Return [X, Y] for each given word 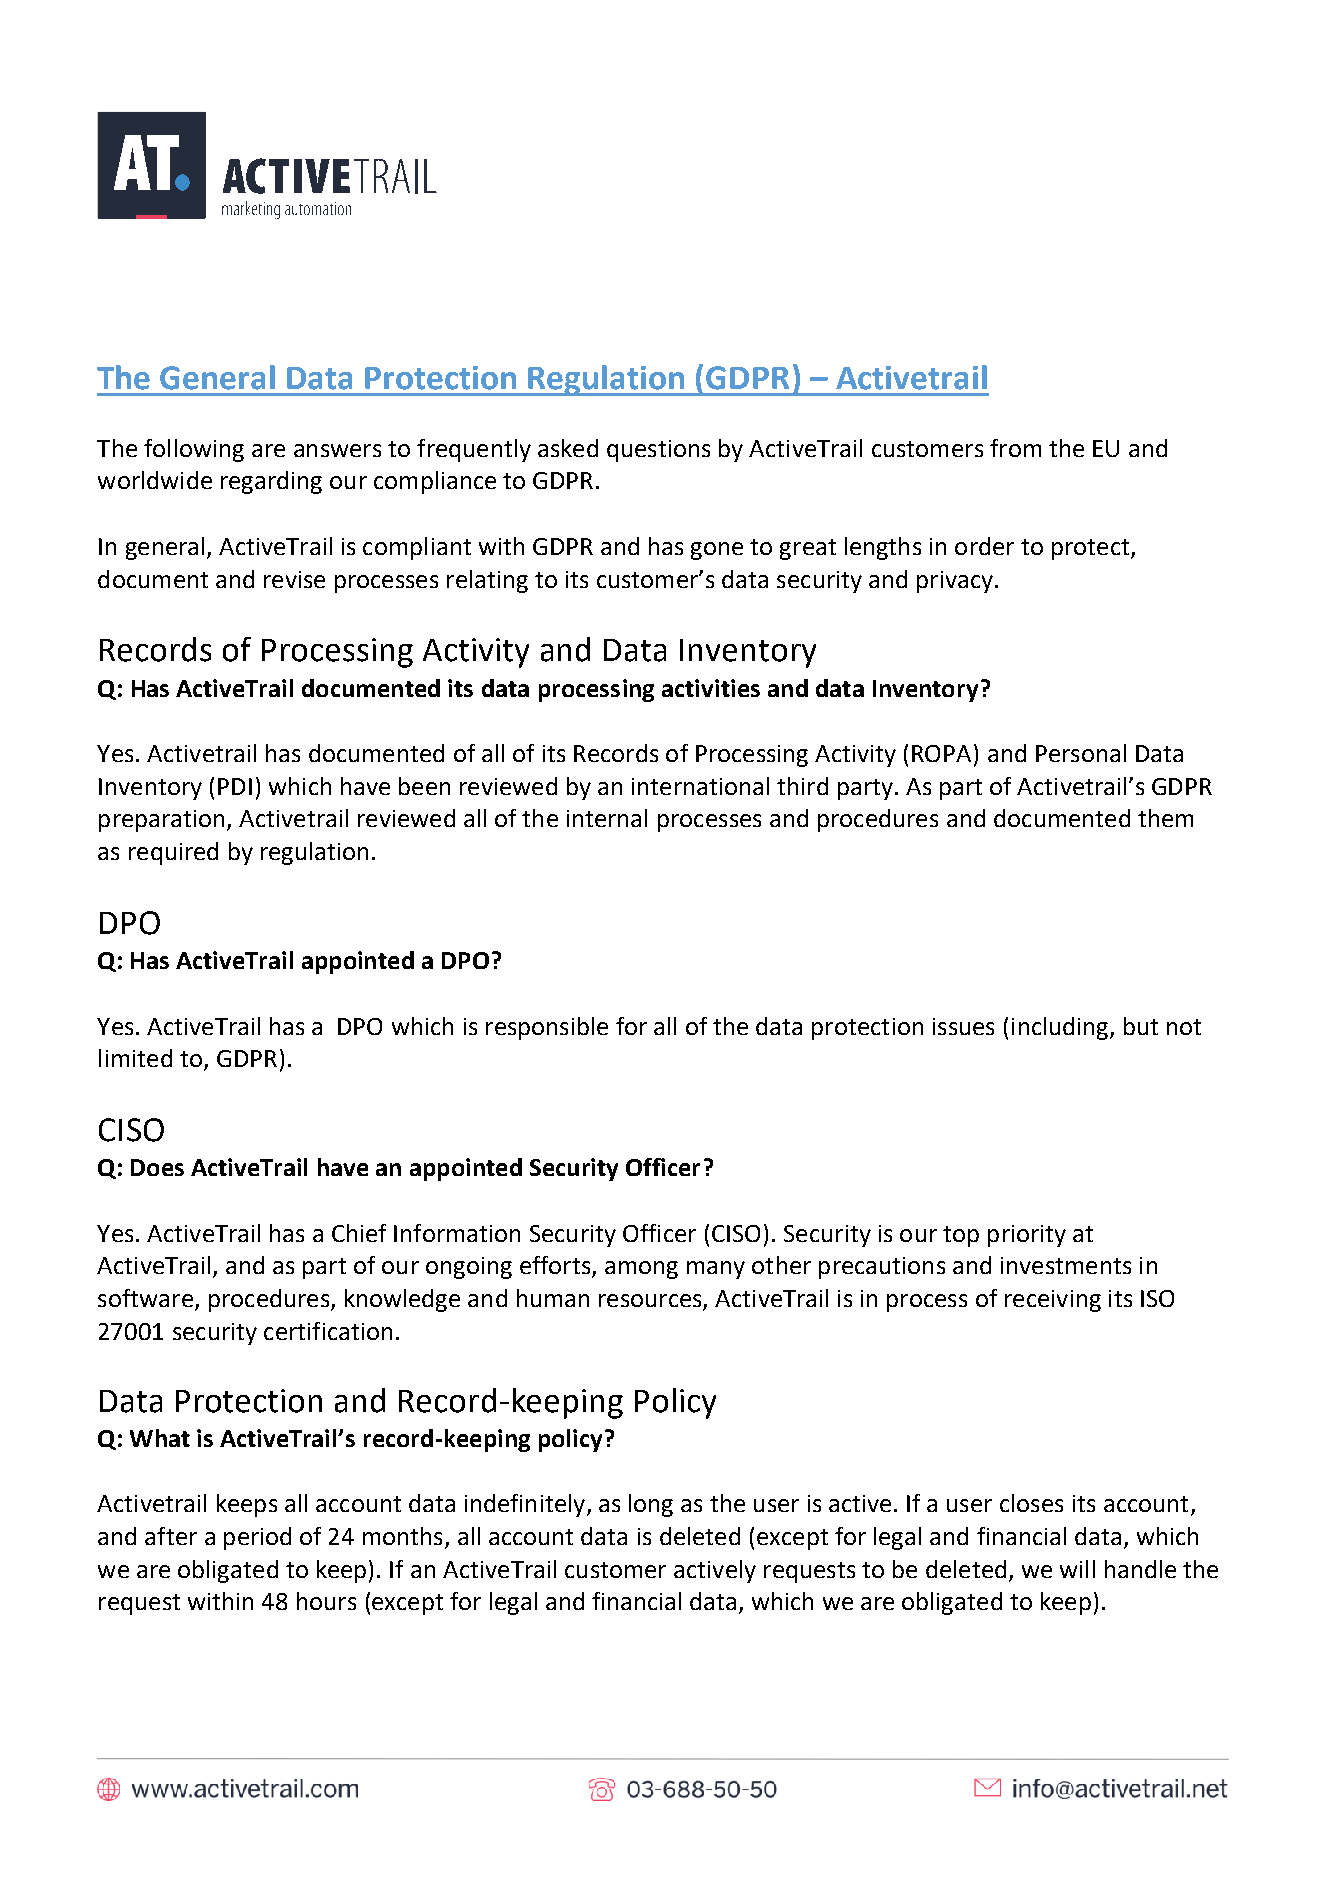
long [651, 1505]
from [1015, 448]
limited [135, 1058]
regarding [271, 482]
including [1061, 1028]
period [257, 1538]
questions [658, 451]
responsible [547, 1028]
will [1077, 1569]
